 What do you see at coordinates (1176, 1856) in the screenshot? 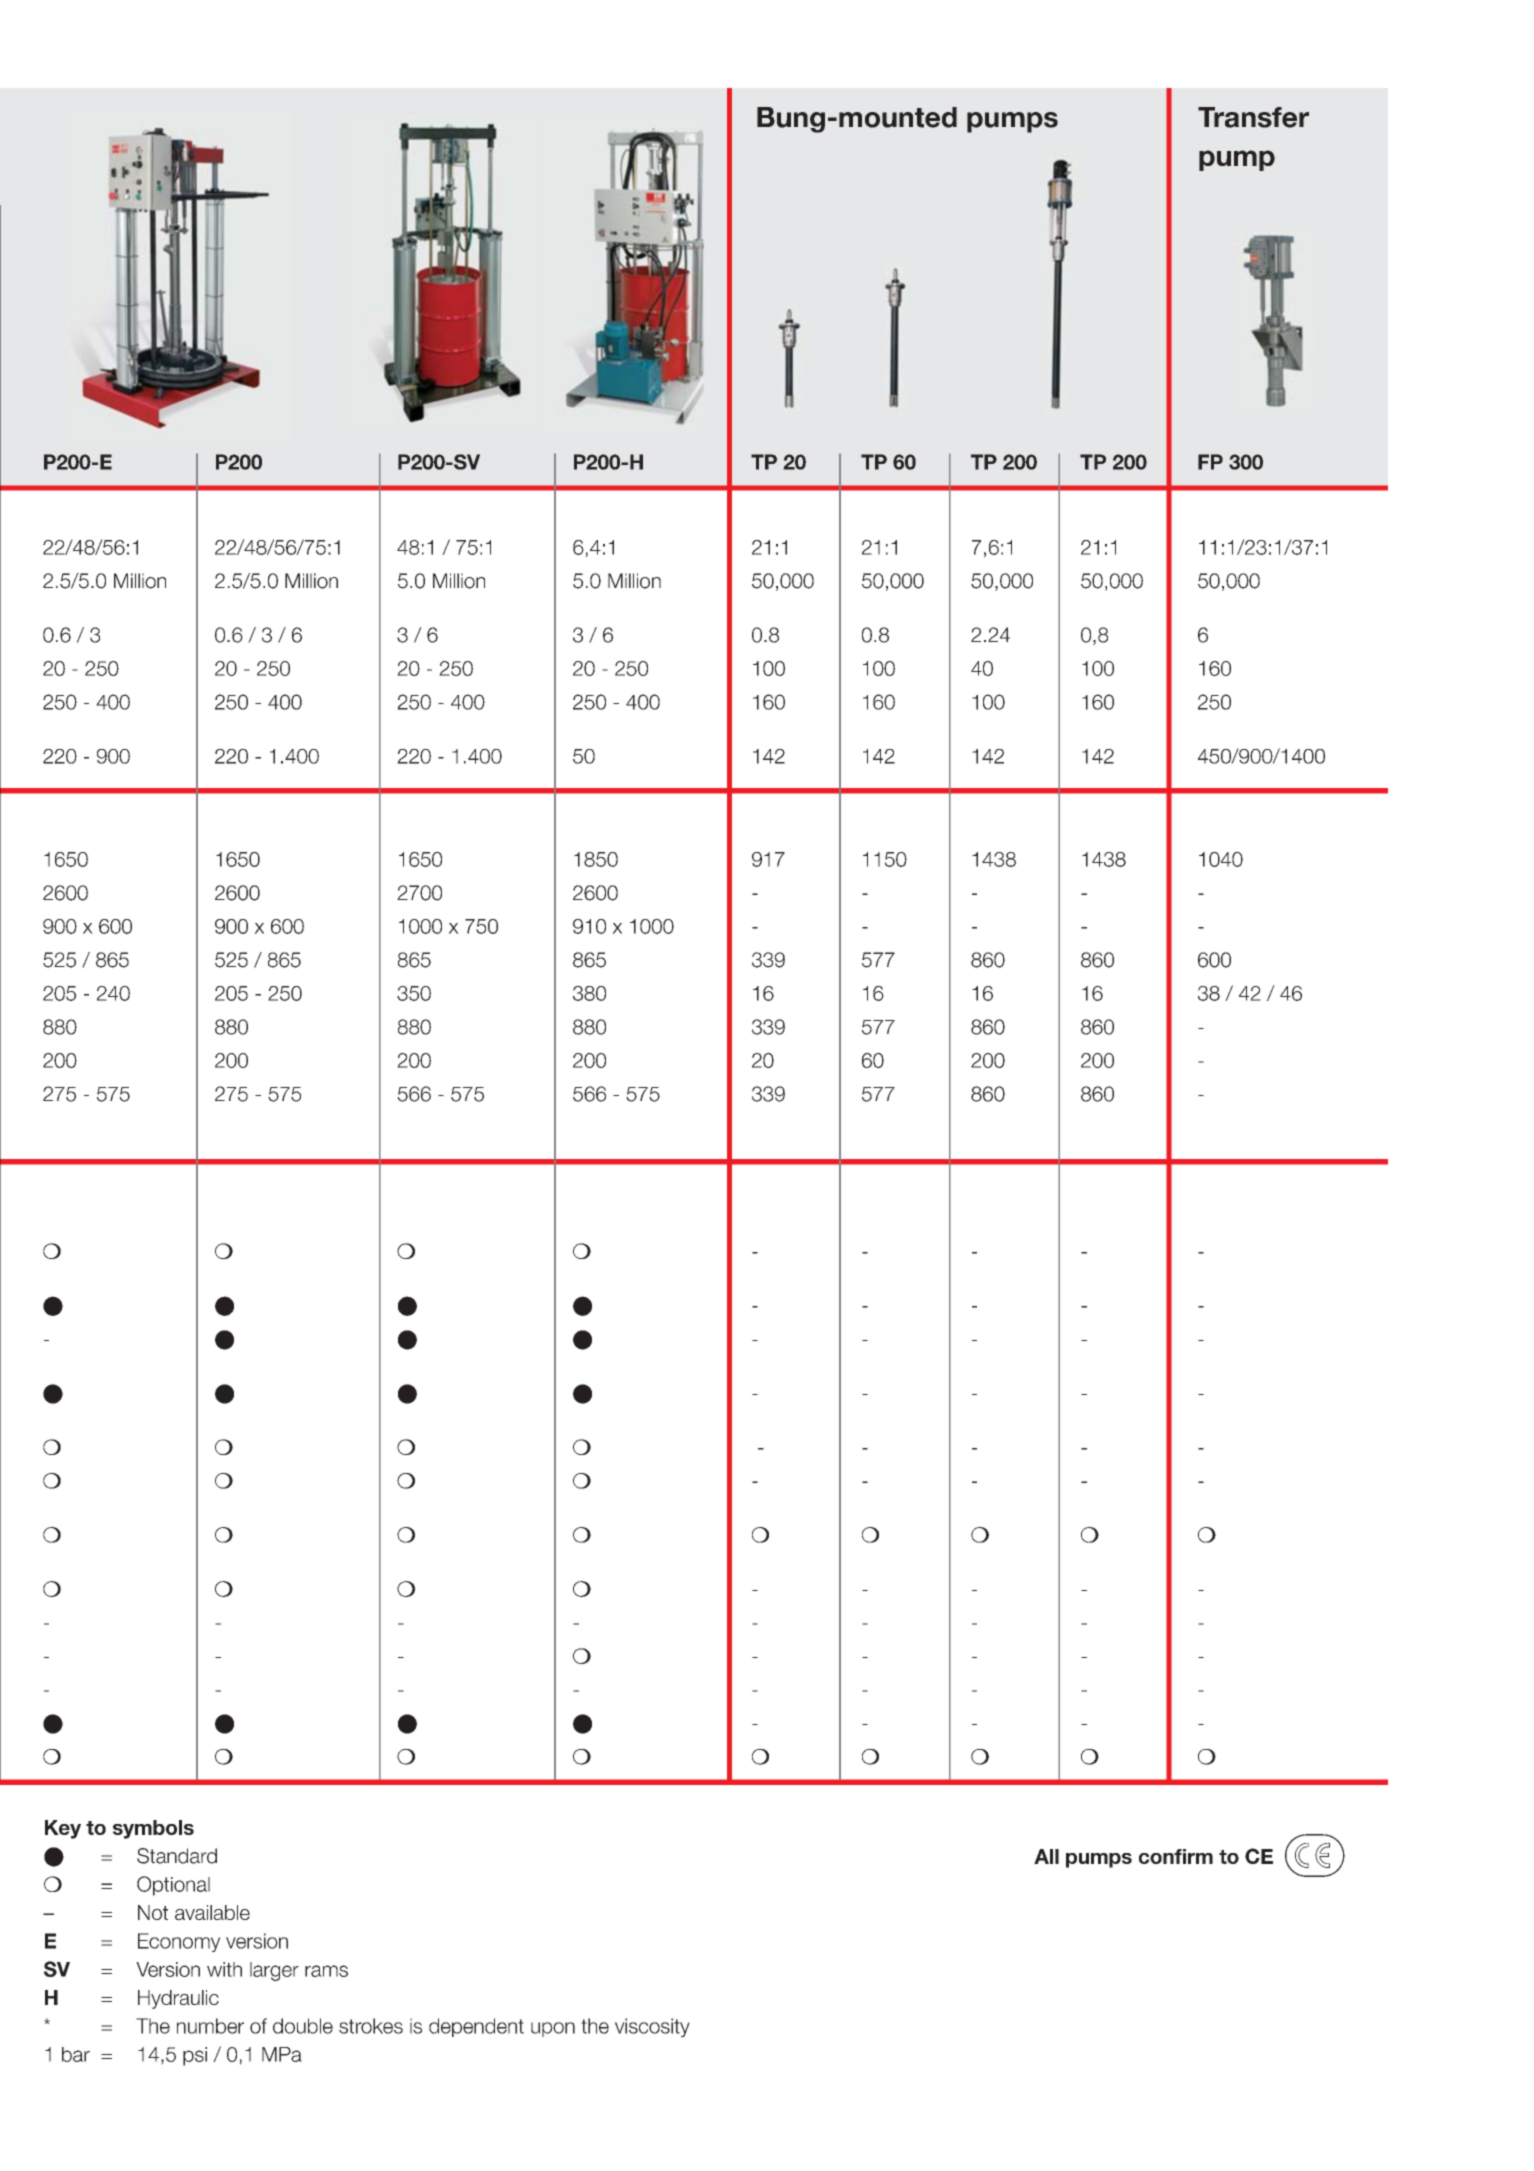
I see `confirm` at bounding box center [1176, 1856].
